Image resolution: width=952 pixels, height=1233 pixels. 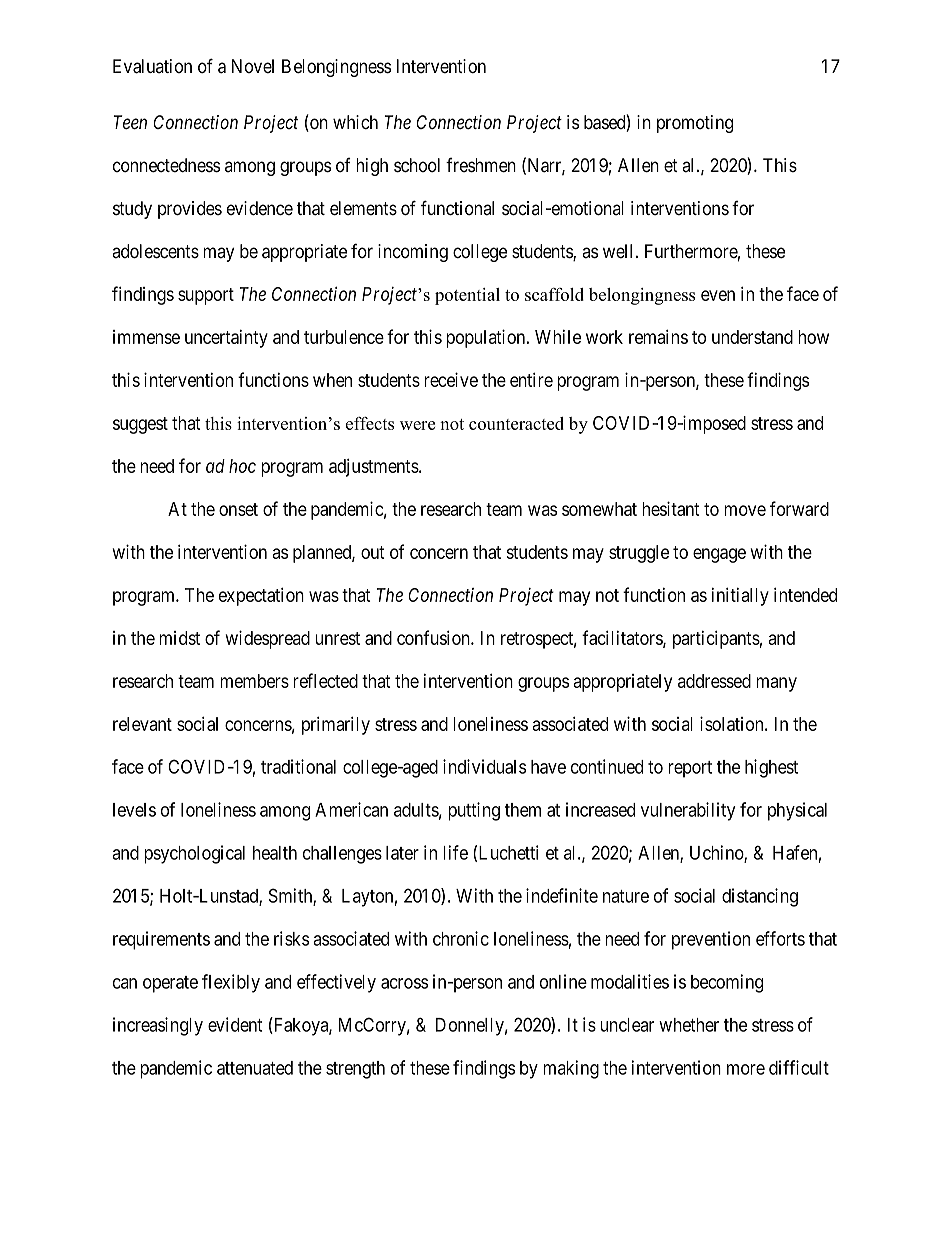 I want to click on promoting, so click(x=695, y=124).
